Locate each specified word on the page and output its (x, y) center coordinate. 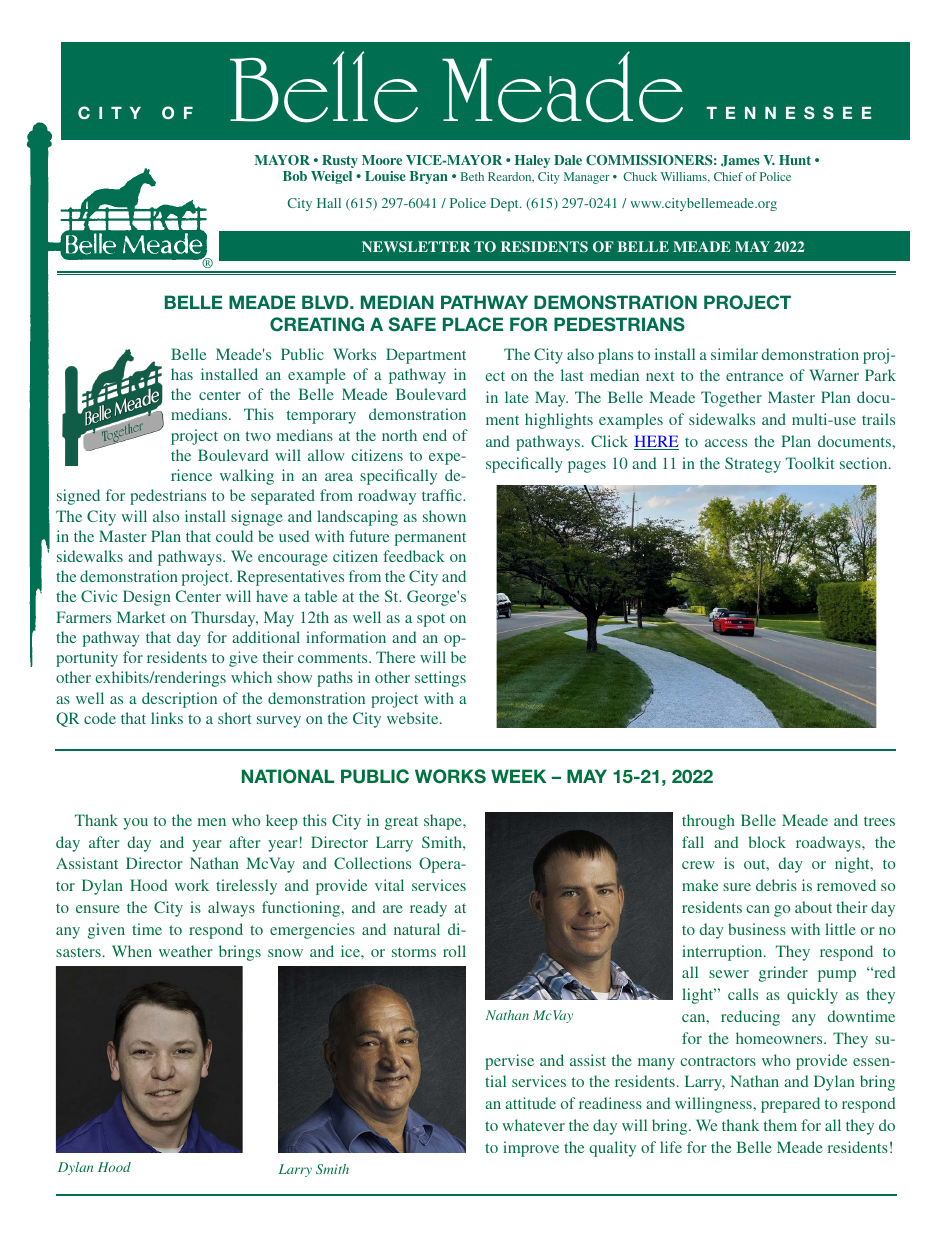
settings (440, 679)
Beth (472, 176)
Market (141, 617)
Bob (295, 176)
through (708, 822)
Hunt (795, 160)
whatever (533, 1125)
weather (186, 951)
